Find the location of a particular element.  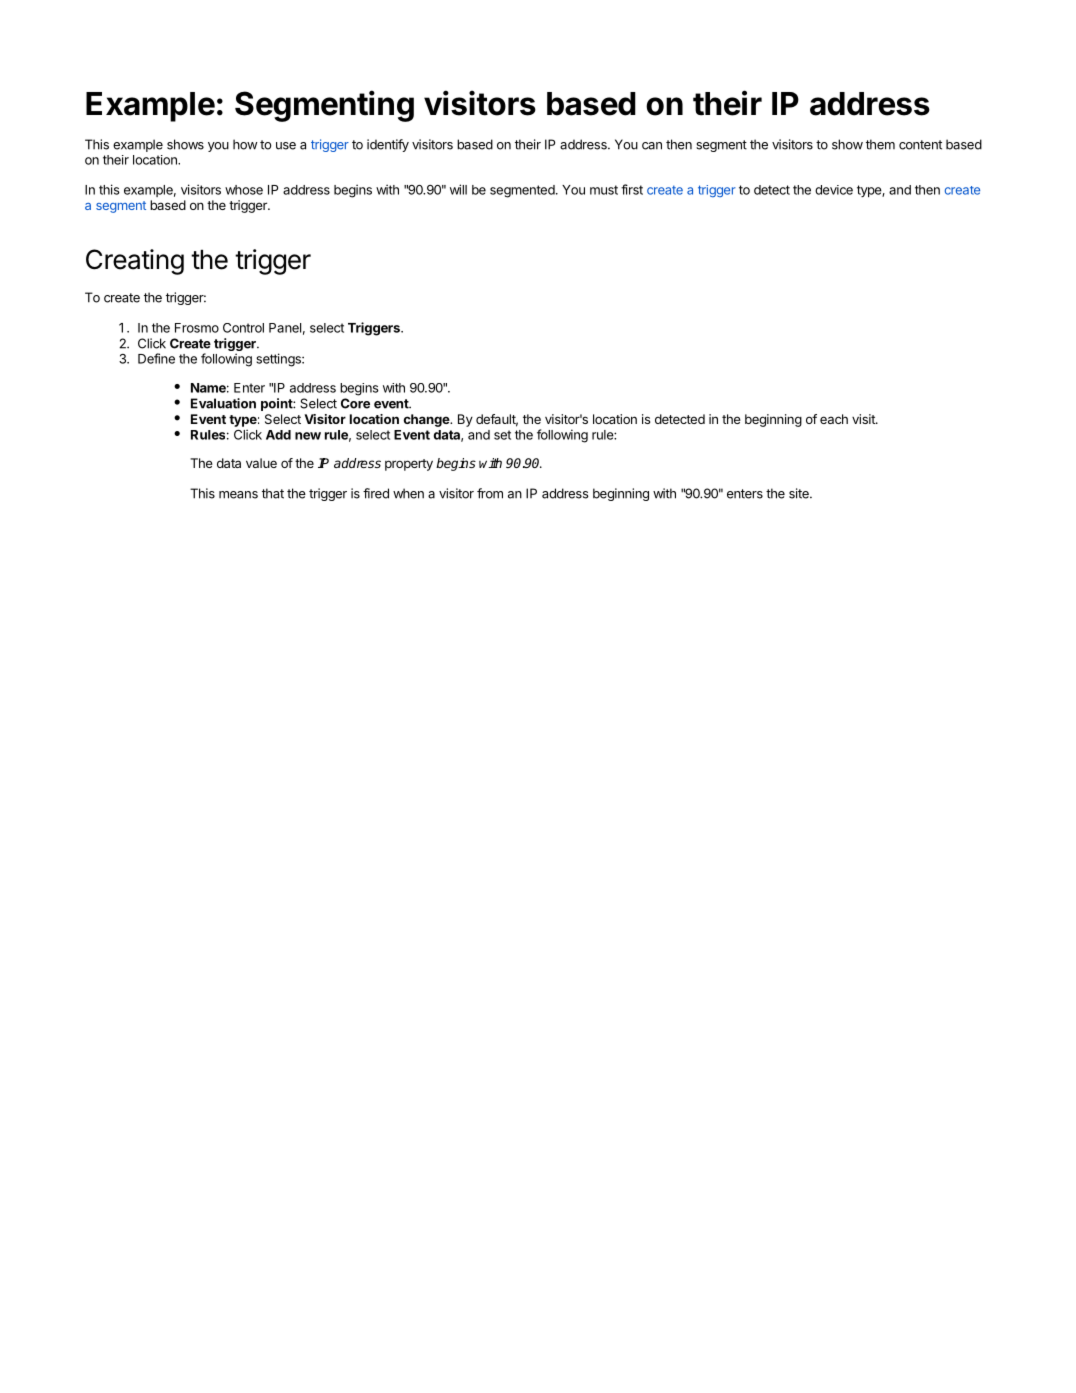

means is located at coordinates (238, 495).
